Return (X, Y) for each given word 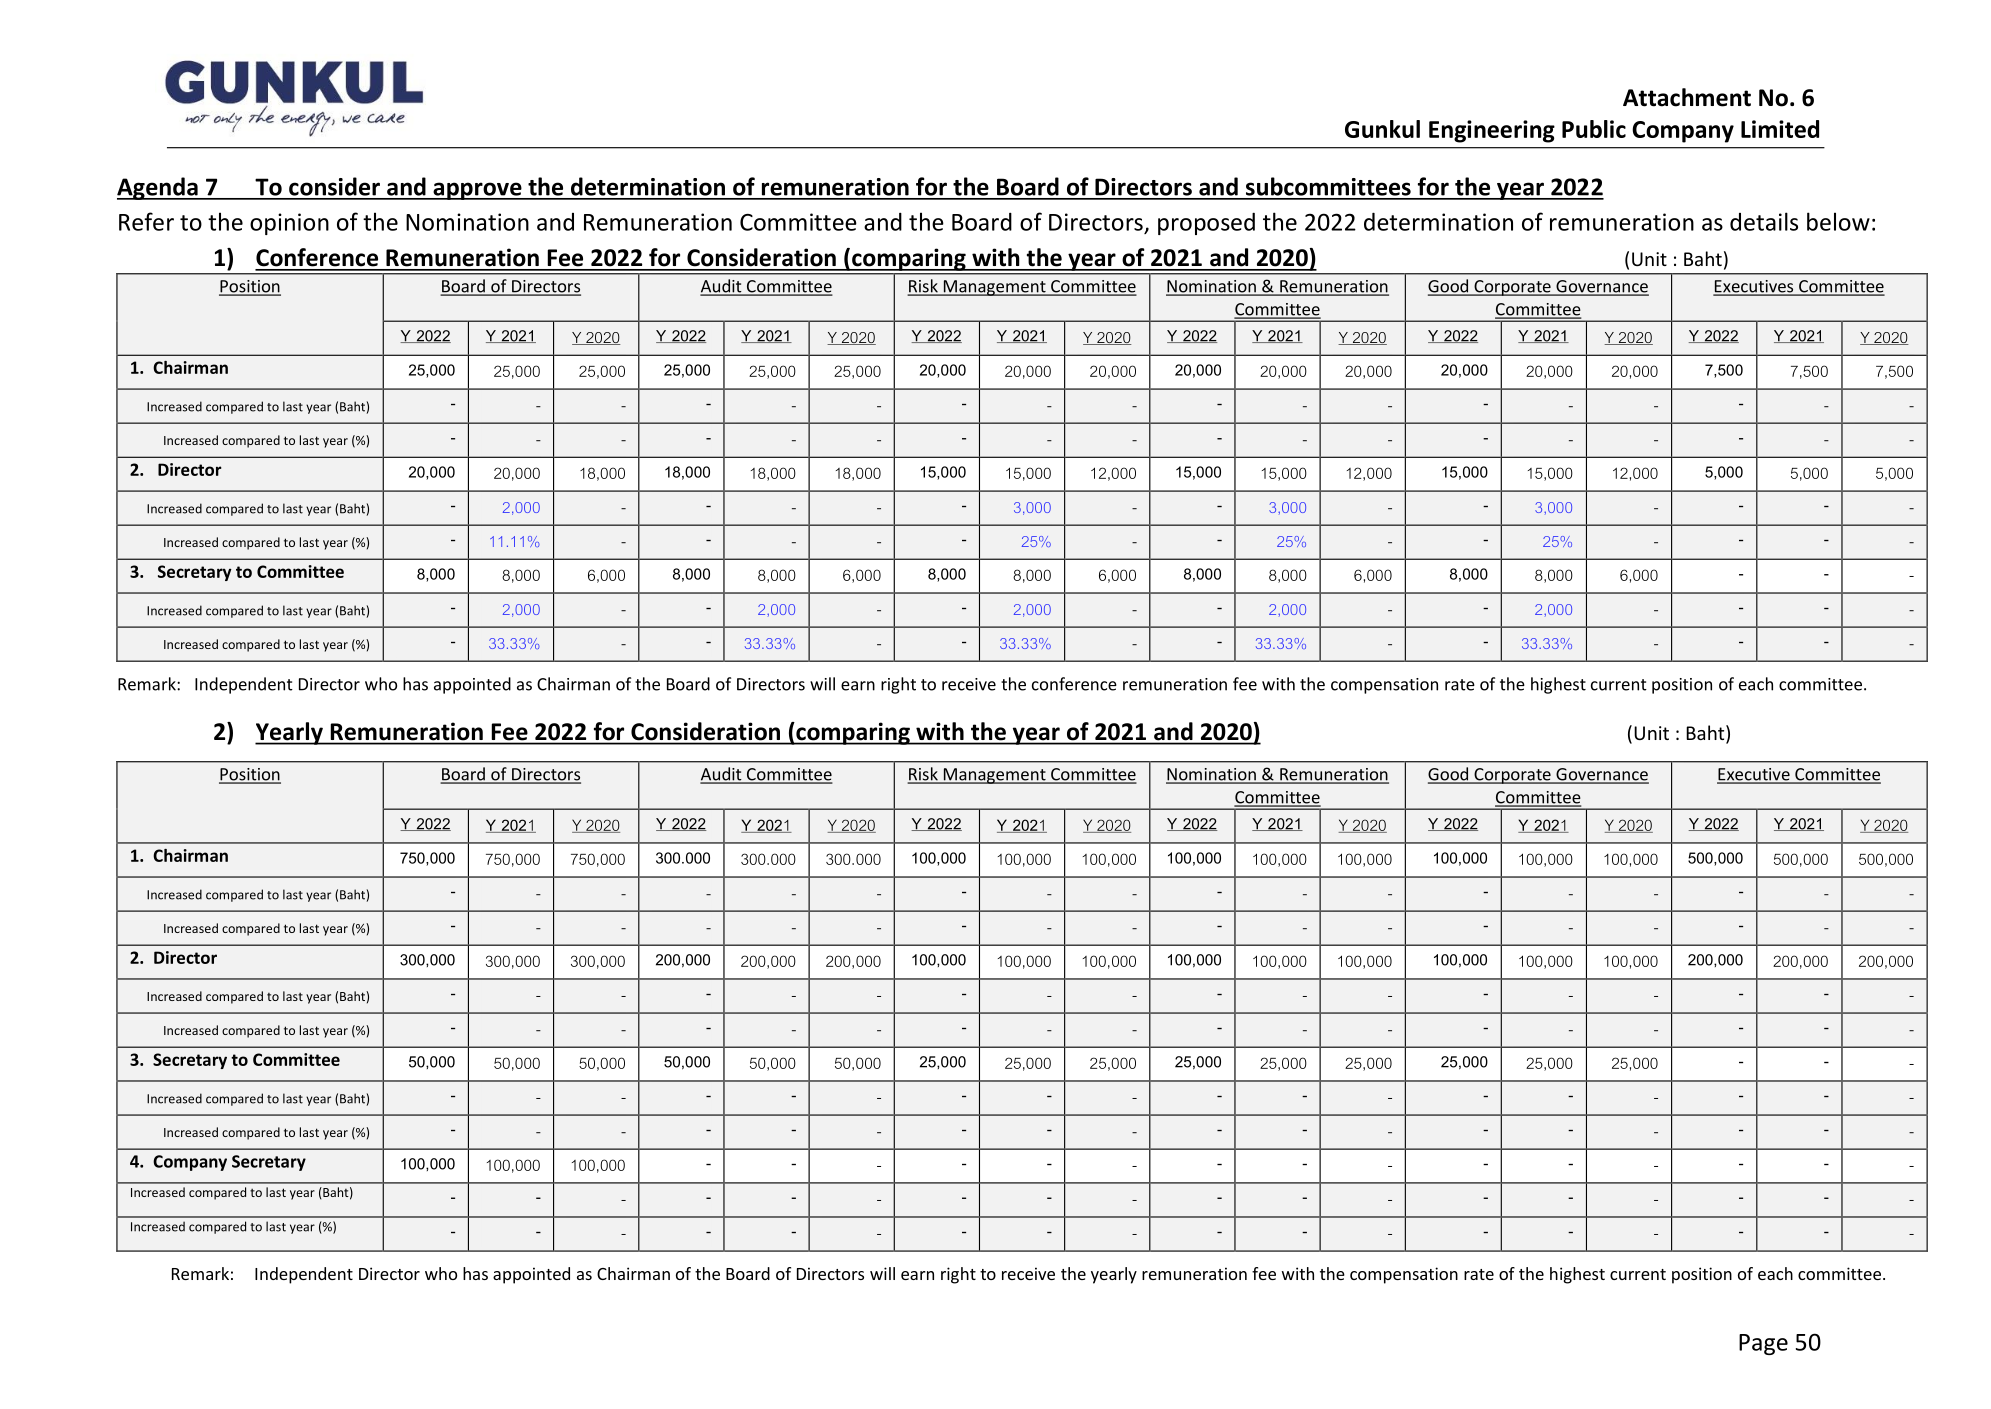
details (1764, 221)
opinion (289, 224)
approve (477, 191)
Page (1763, 1344)
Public (1594, 129)
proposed (1206, 223)
